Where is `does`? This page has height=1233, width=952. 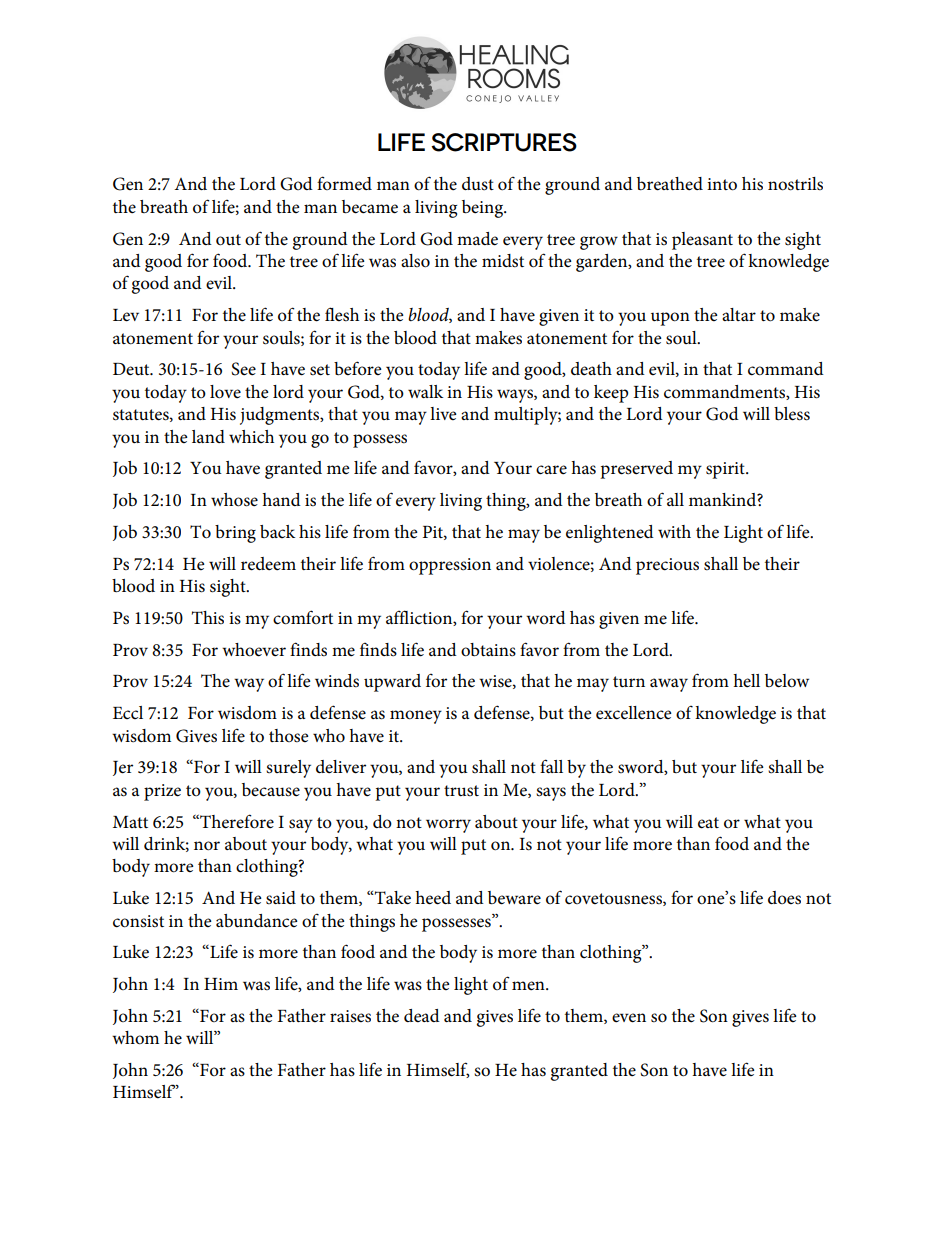
does is located at coordinates (784, 898).
